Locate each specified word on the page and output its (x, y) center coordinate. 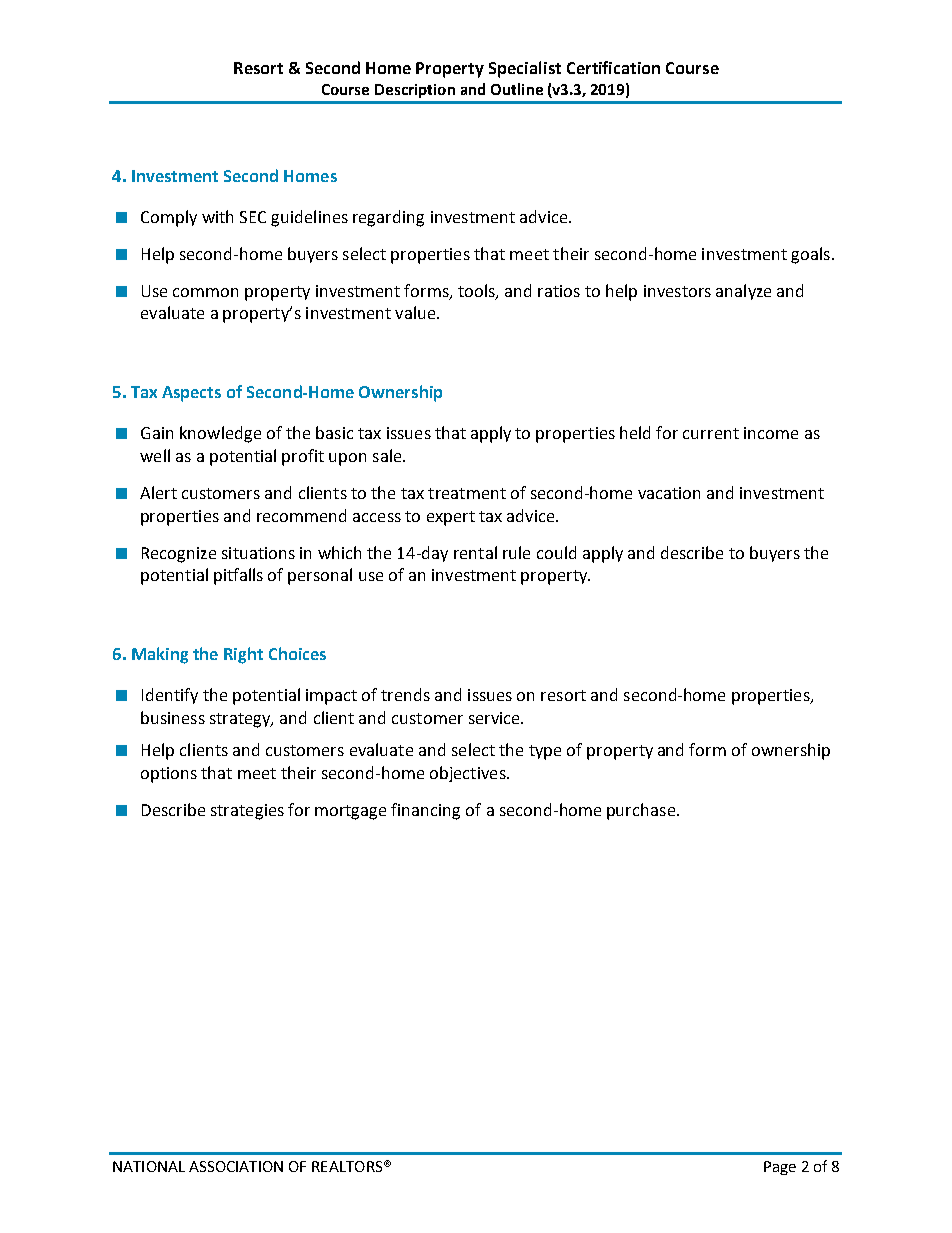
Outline (517, 89)
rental (475, 552)
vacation (669, 493)
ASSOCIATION (236, 1166)
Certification (613, 67)
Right (243, 655)
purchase (642, 811)
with (217, 216)
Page (780, 1168)
